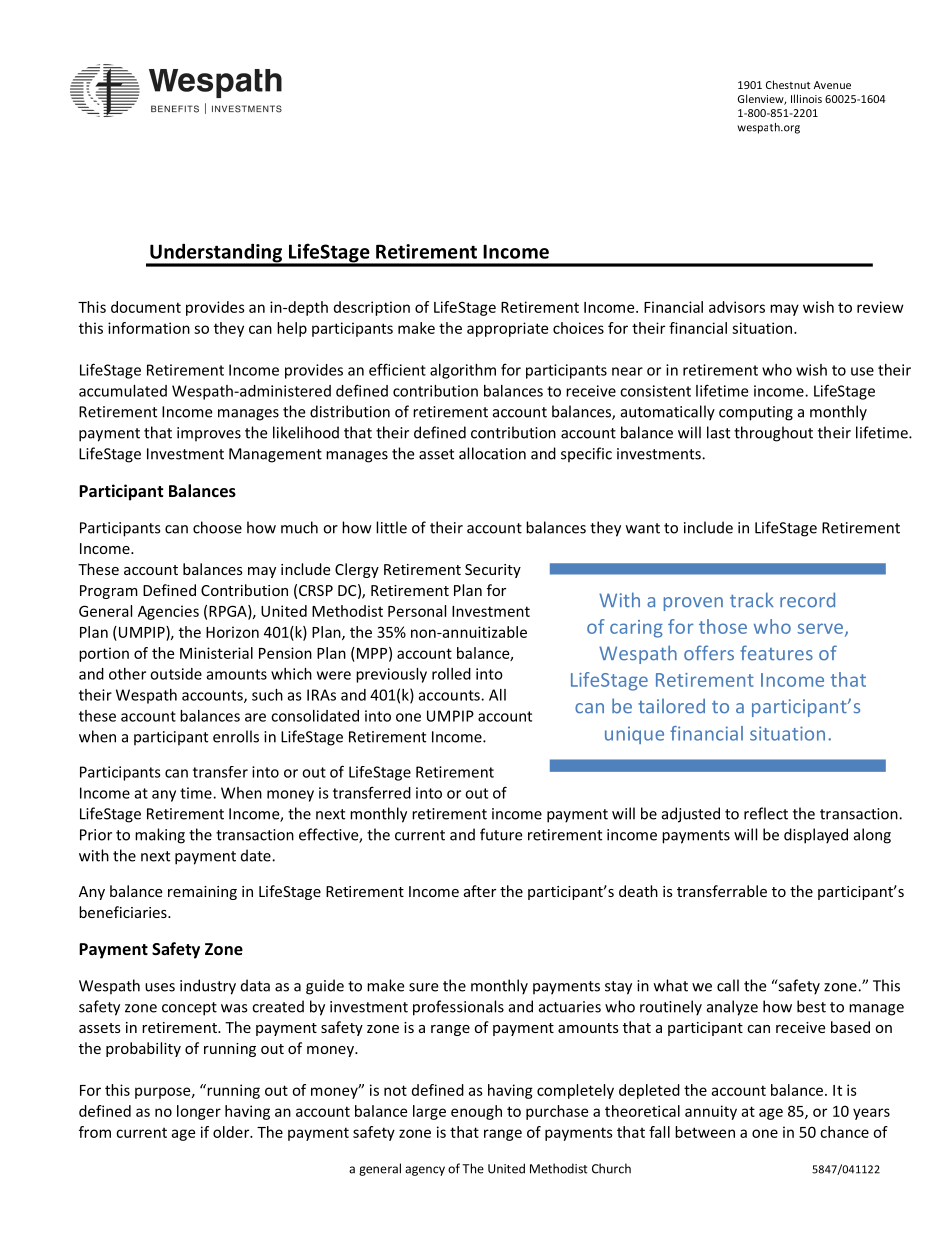  I want to click on reflect, so click(766, 813).
